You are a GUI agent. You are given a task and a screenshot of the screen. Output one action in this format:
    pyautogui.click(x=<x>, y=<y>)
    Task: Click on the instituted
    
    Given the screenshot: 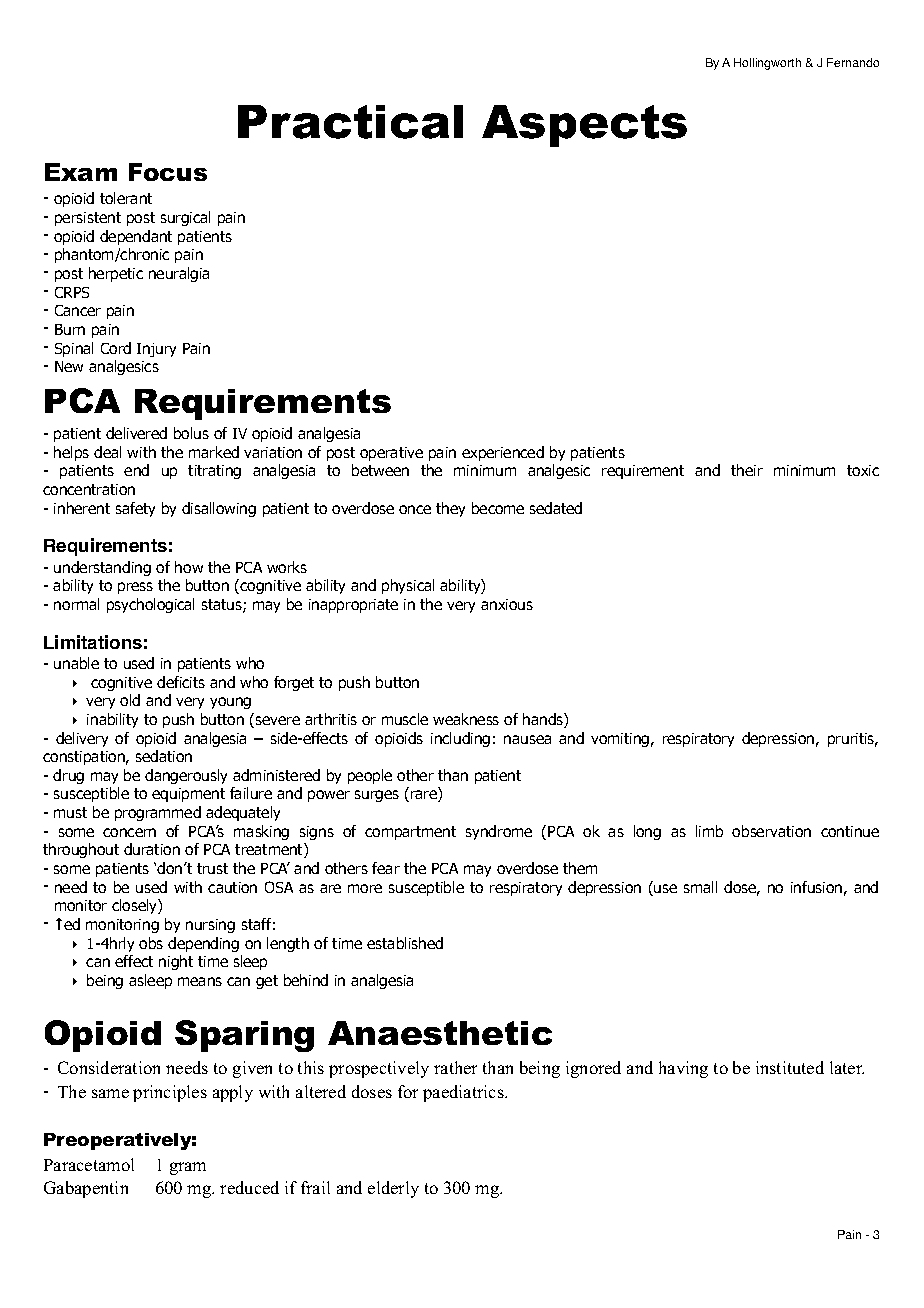 What is the action you would take?
    pyautogui.click(x=790, y=1067)
